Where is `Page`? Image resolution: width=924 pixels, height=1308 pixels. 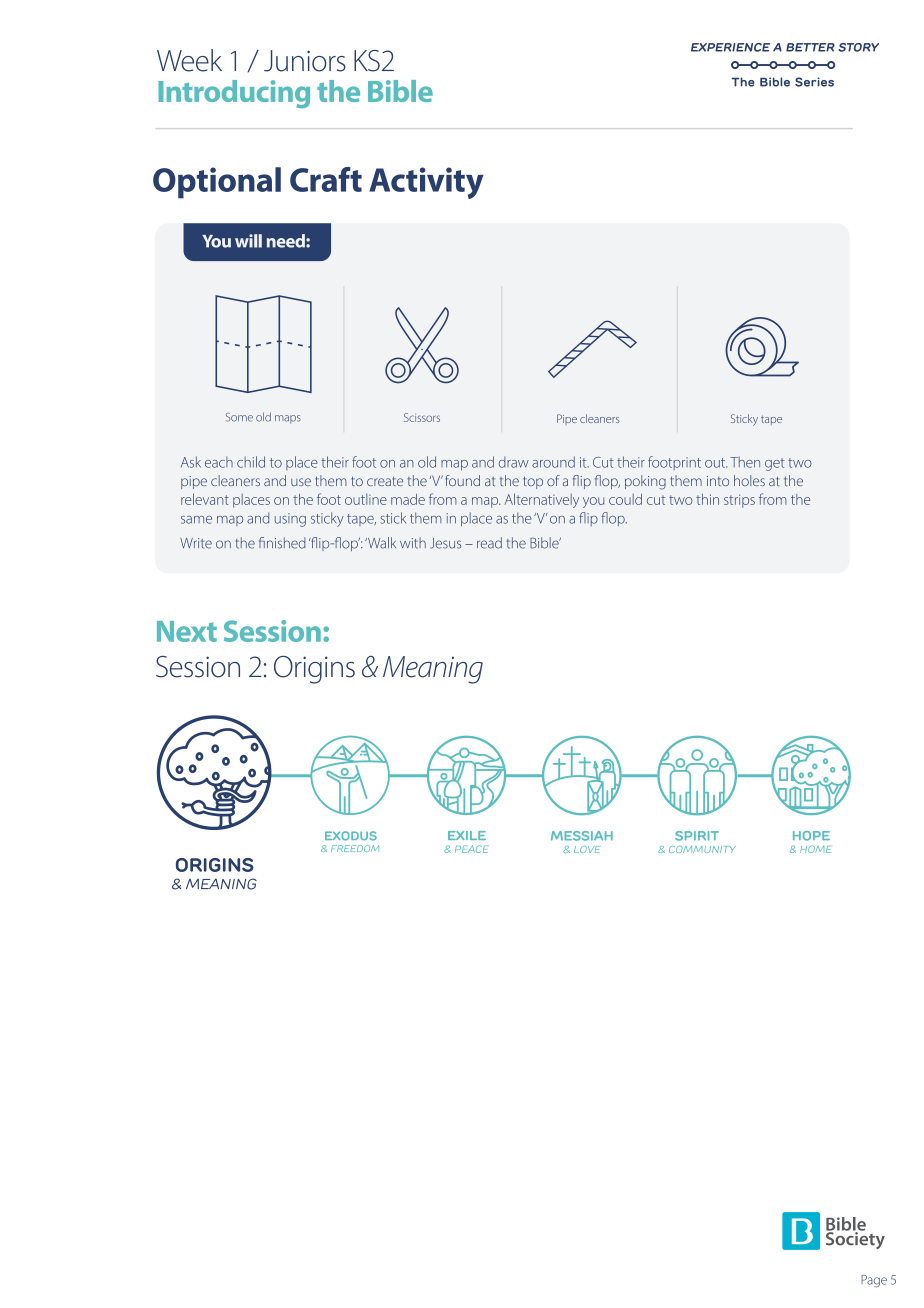
Page is located at coordinates (874, 1281).
